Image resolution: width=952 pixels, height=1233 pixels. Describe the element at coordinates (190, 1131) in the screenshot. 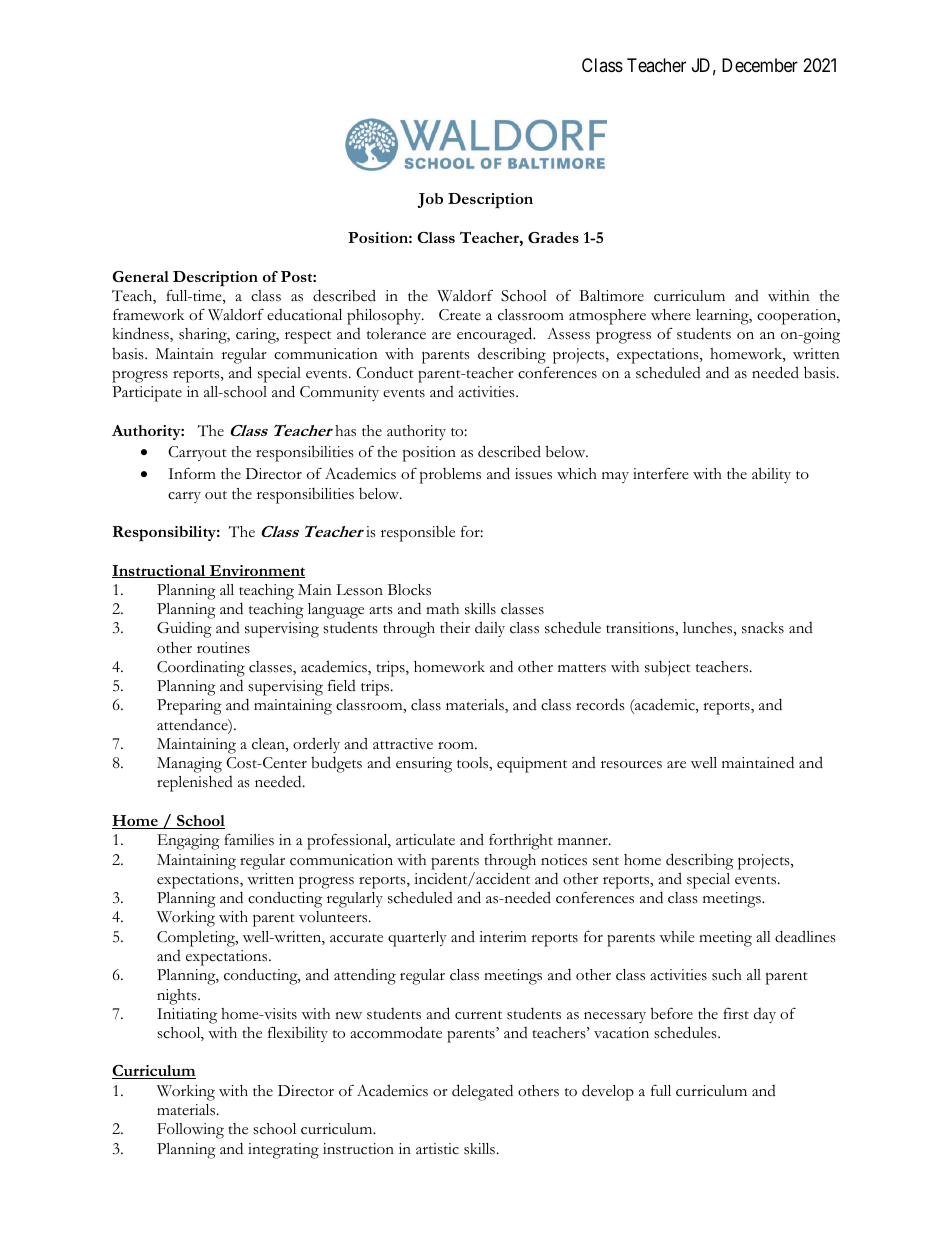

I see `Following` at that location.
